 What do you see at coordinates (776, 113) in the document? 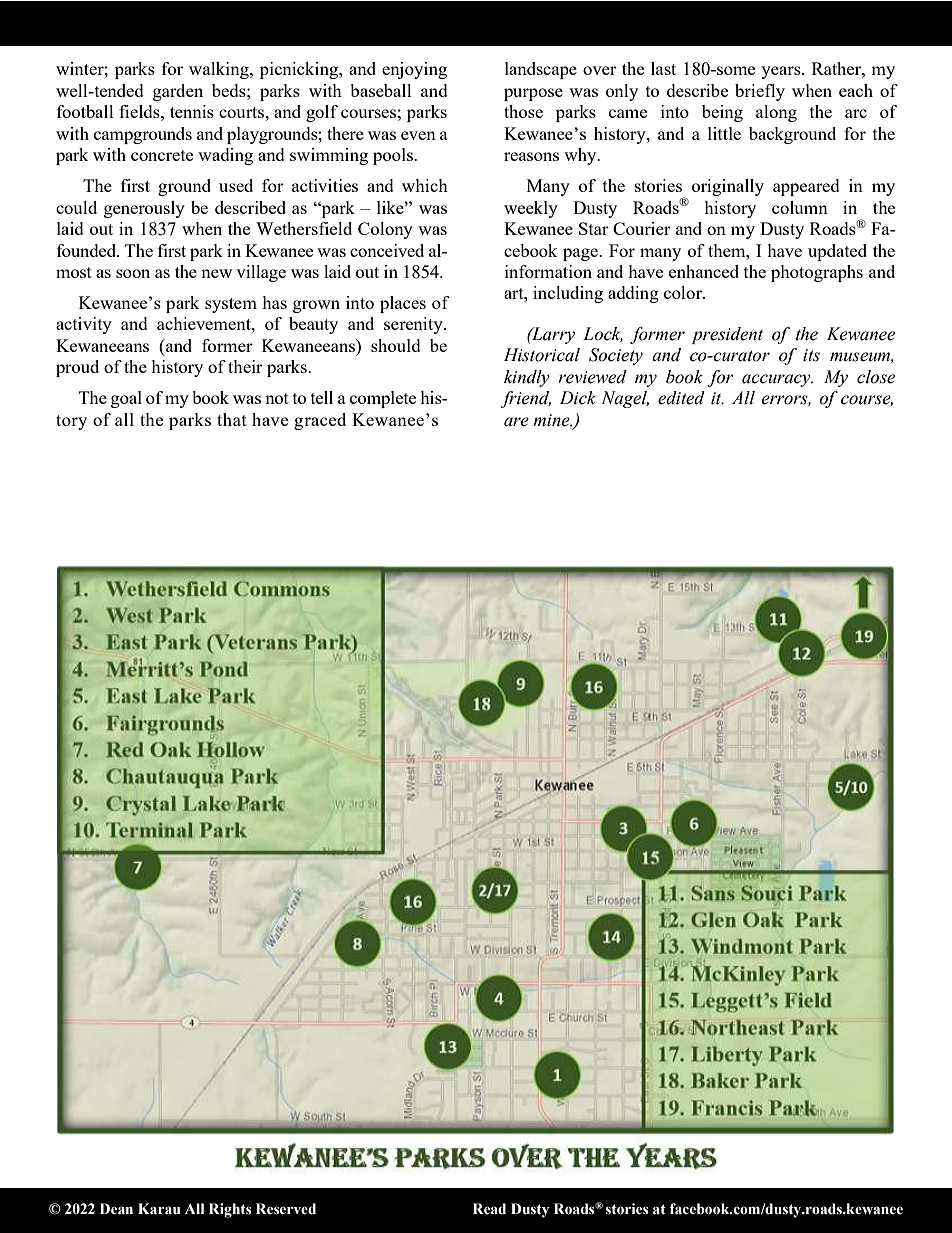
I see `along` at bounding box center [776, 113].
